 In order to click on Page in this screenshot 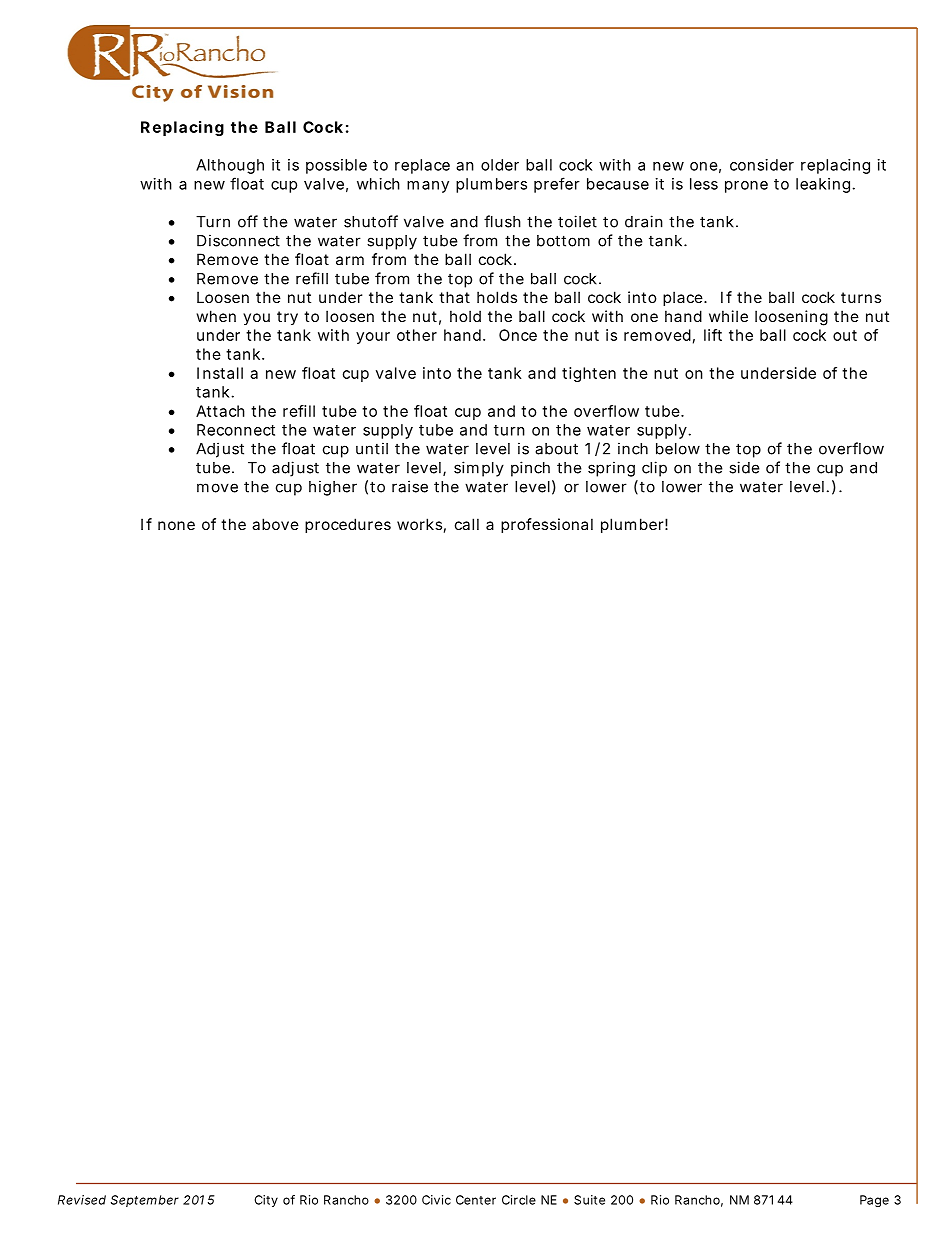, I will do `click(874, 1201)`.
